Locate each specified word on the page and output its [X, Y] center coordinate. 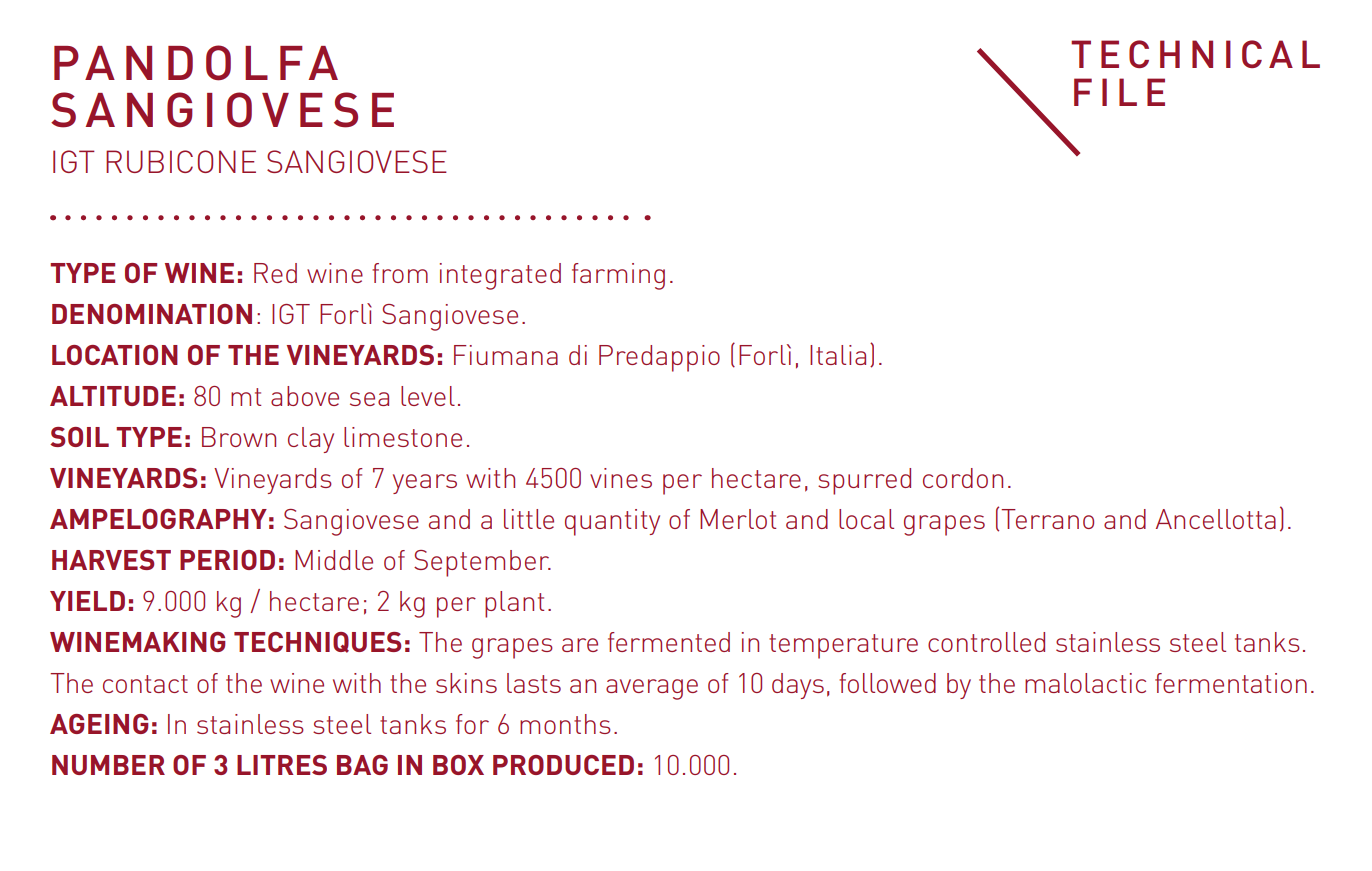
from [400, 273]
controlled [986, 642]
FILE [1119, 92]
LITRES [282, 765]
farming [618, 276]
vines [621, 478]
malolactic [1085, 683]
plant [514, 604]
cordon [963, 478]
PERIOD [227, 560]
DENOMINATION [152, 314]
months [565, 724]
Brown [239, 437]
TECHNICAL [1195, 54]
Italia [838, 355]
